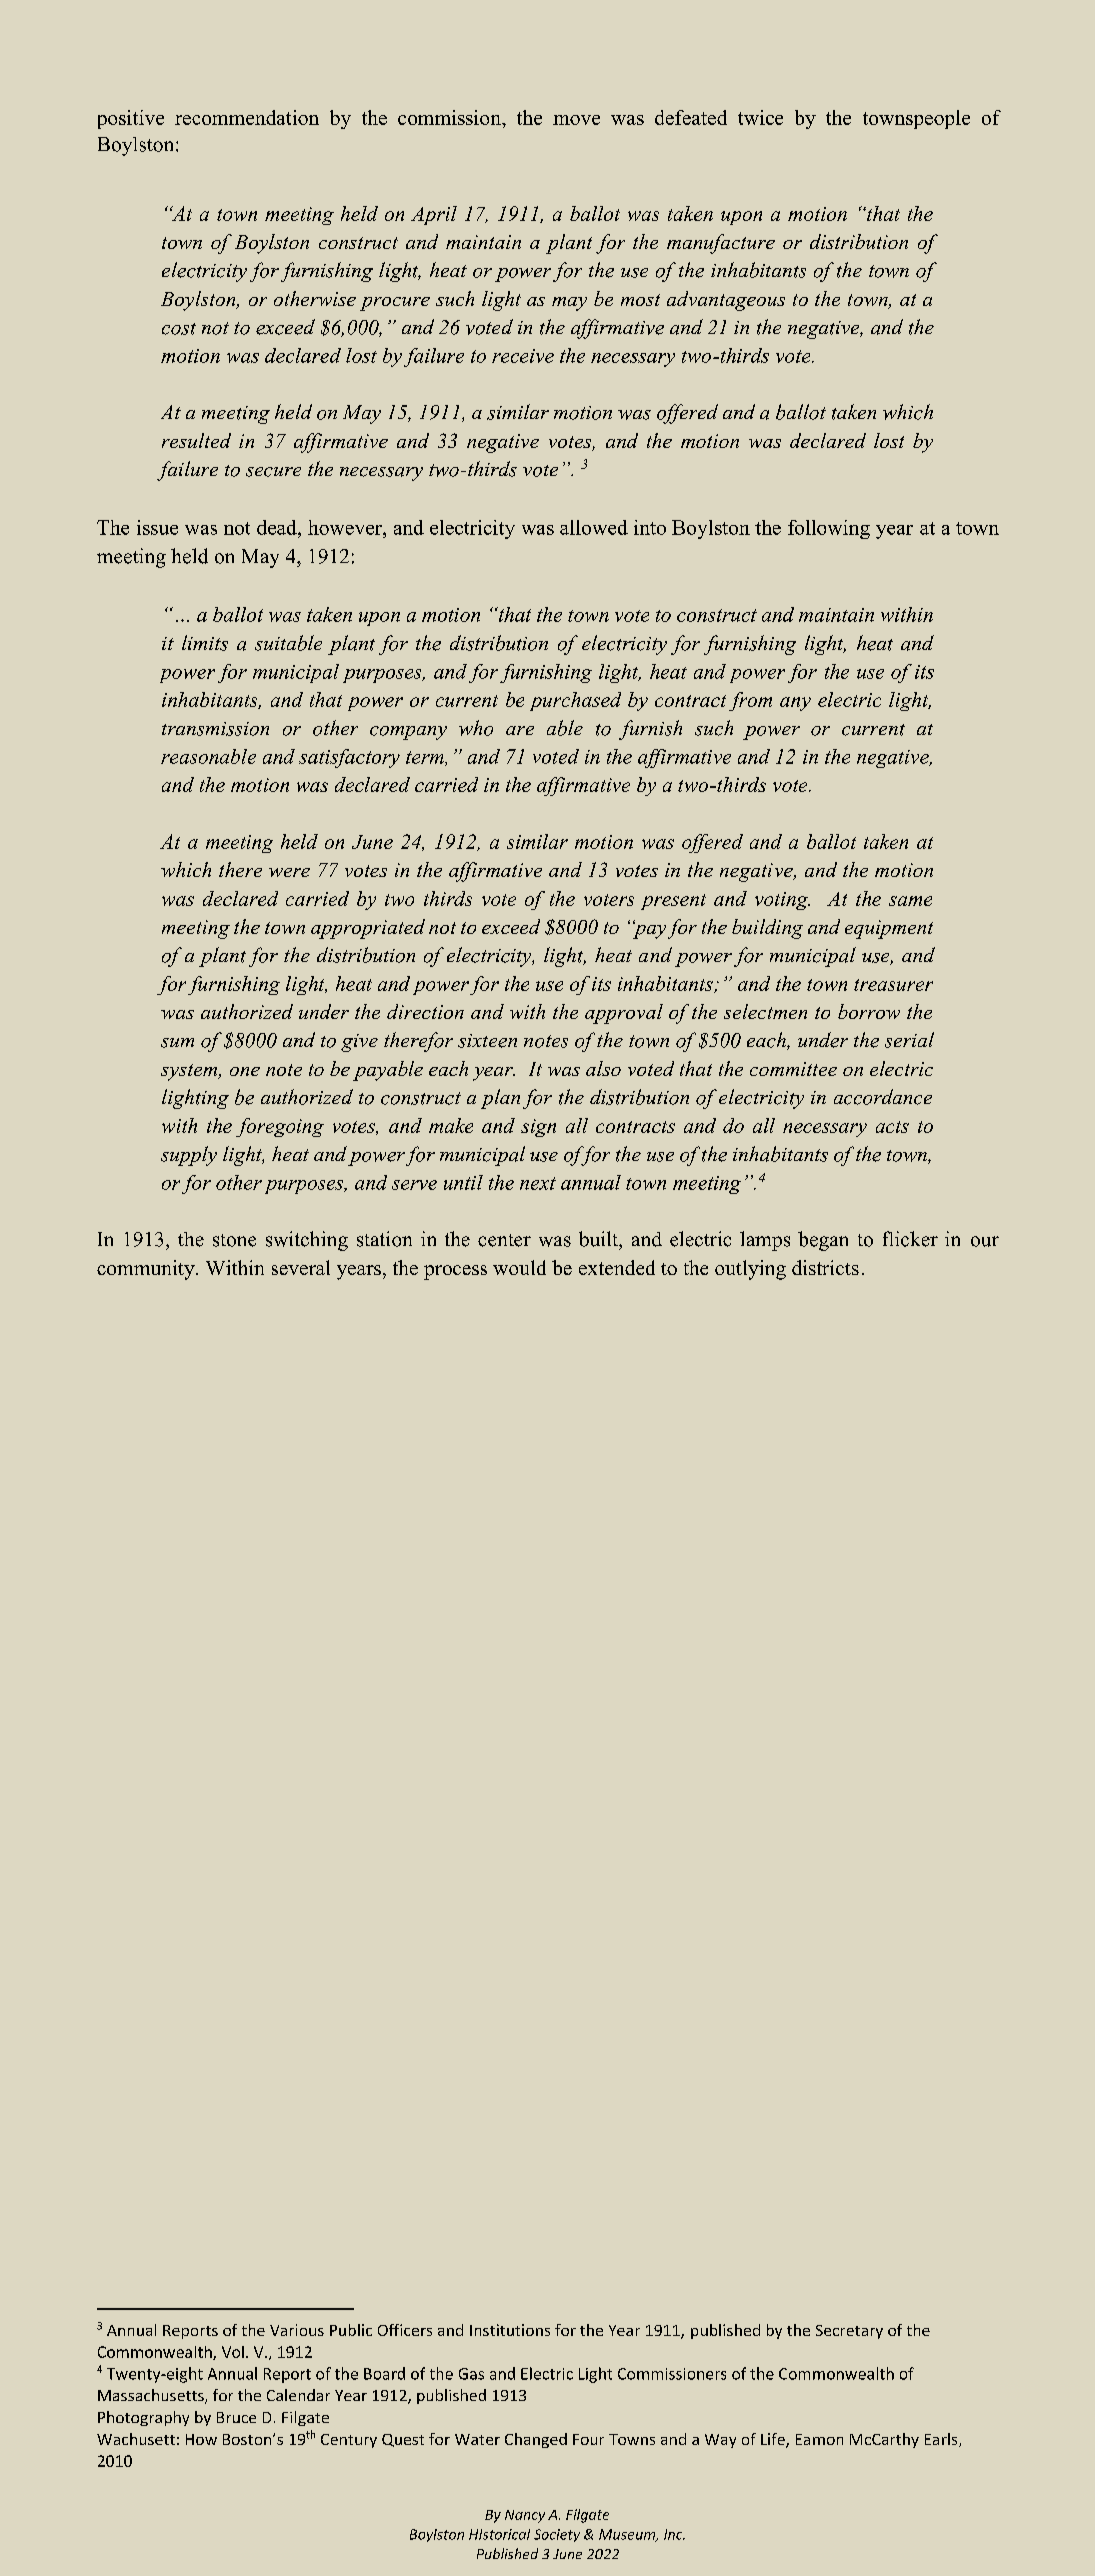 The image size is (1095, 2576). Describe the element at coordinates (519, 1267) in the screenshot. I see `would` at that location.
